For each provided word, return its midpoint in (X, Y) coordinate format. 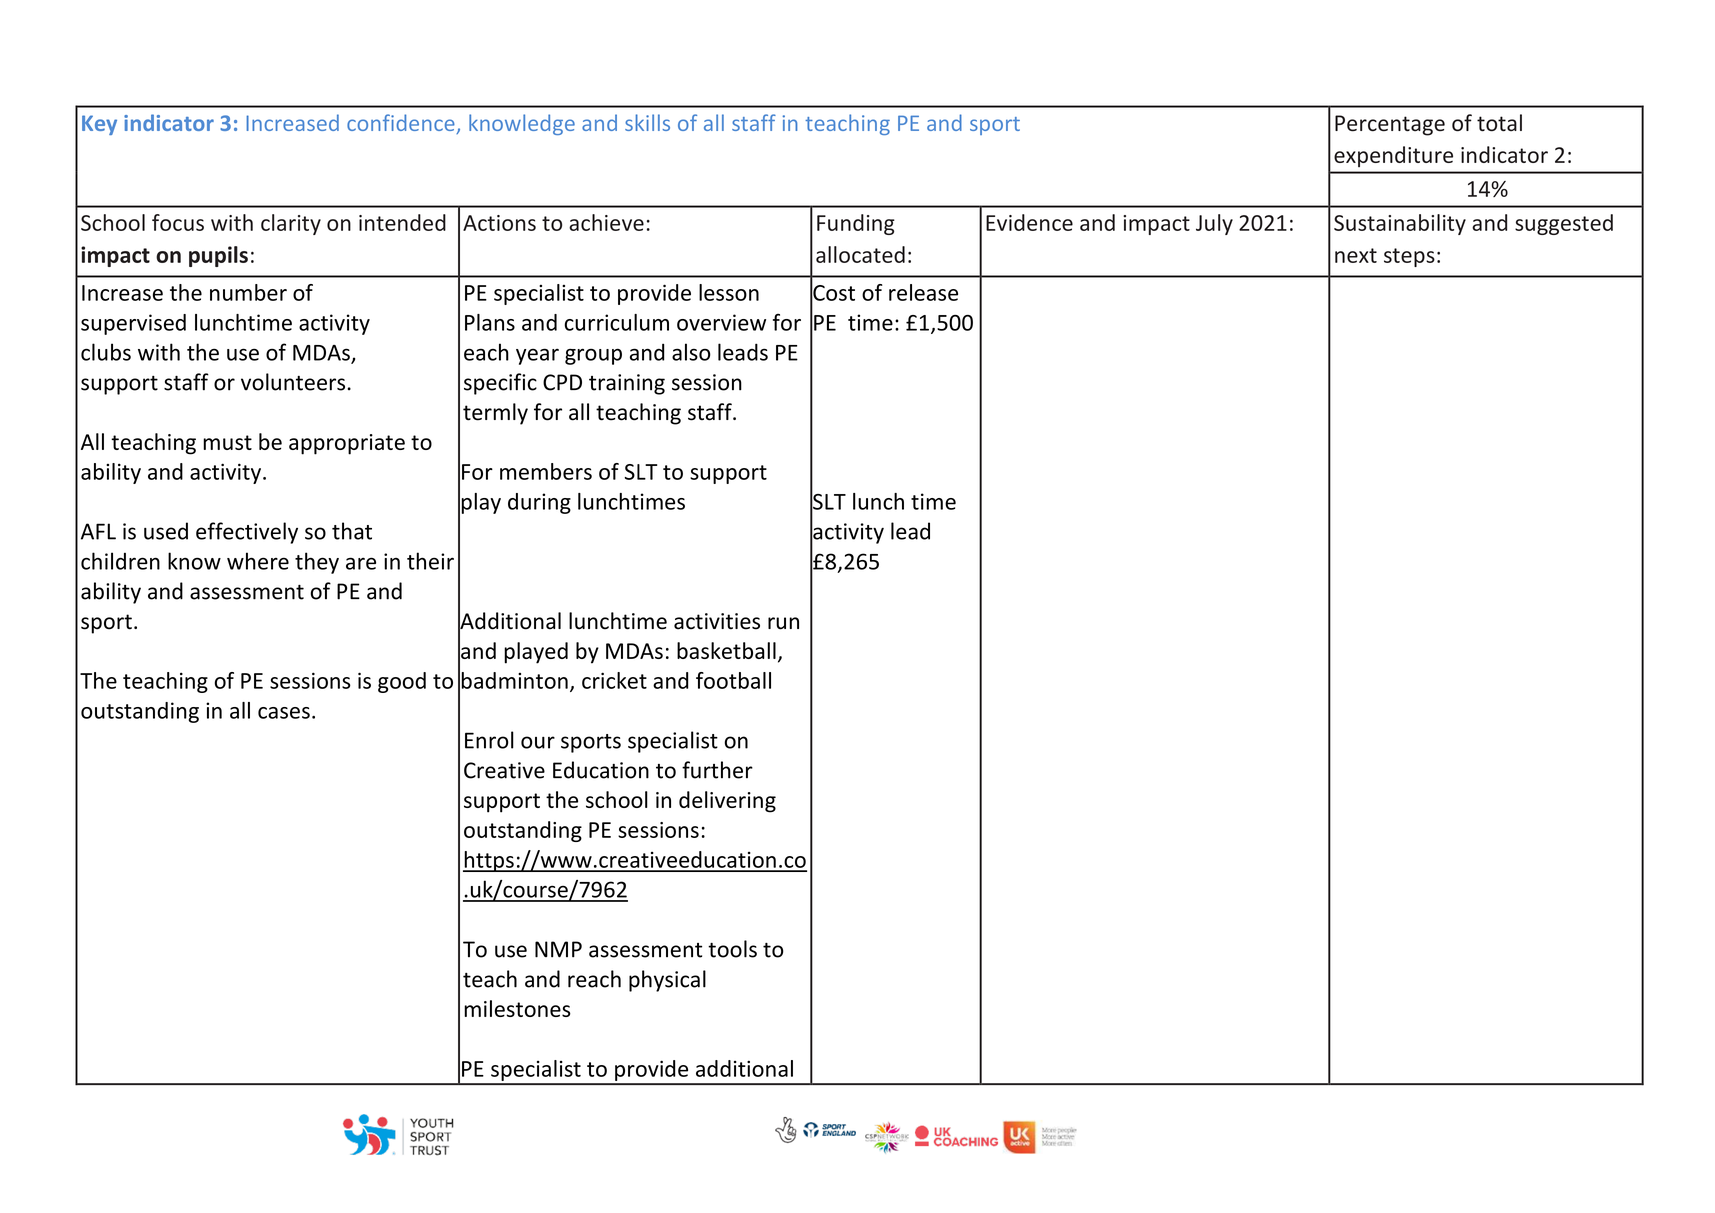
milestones (517, 1008)
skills (647, 122)
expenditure (1393, 156)
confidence (402, 124)
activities (717, 621)
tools (732, 949)
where (258, 561)
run (783, 623)
